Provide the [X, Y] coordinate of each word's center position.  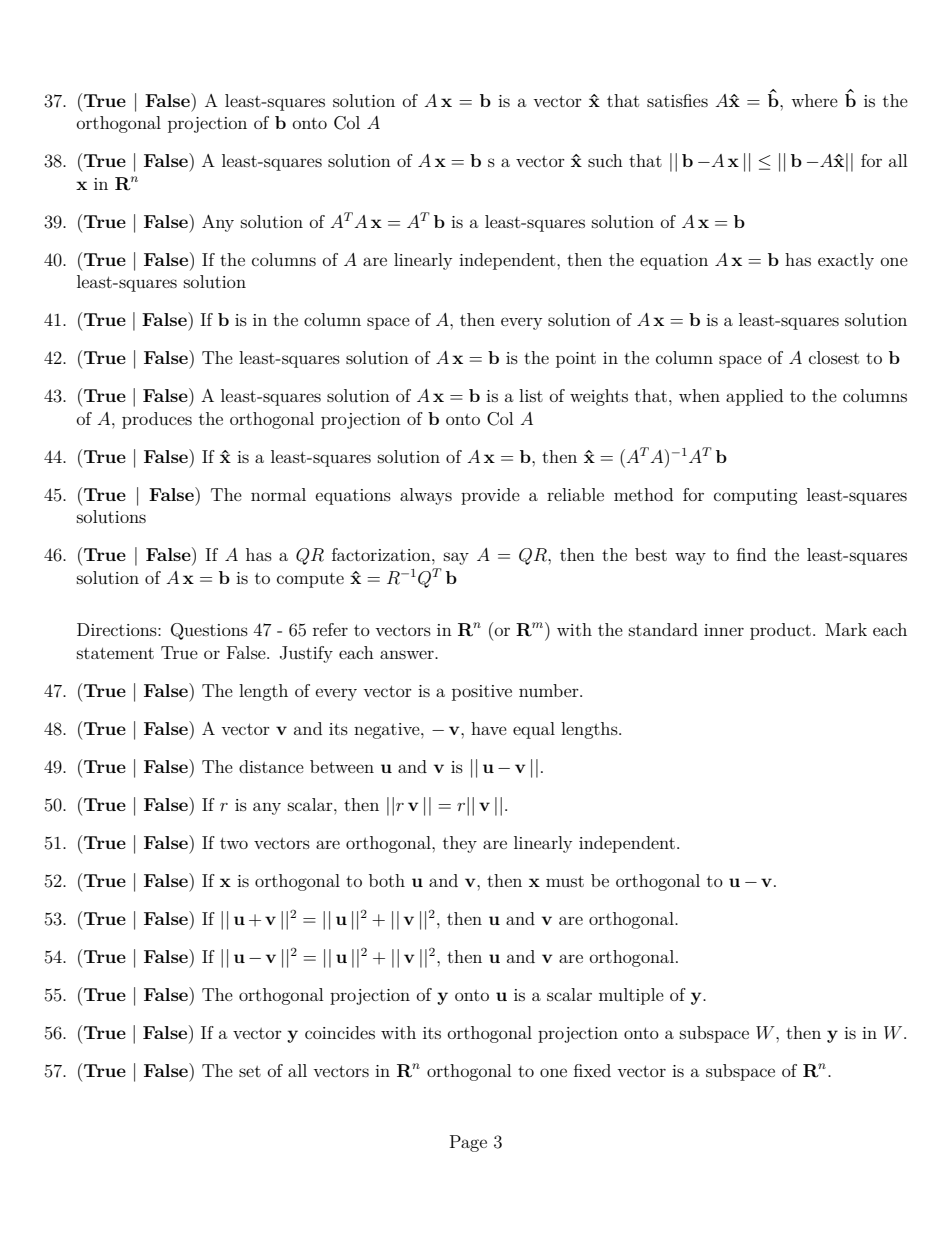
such [605, 160]
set [250, 1071]
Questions [209, 631]
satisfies [677, 100]
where [814, 100]
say [456, 558]
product [780, 631]
